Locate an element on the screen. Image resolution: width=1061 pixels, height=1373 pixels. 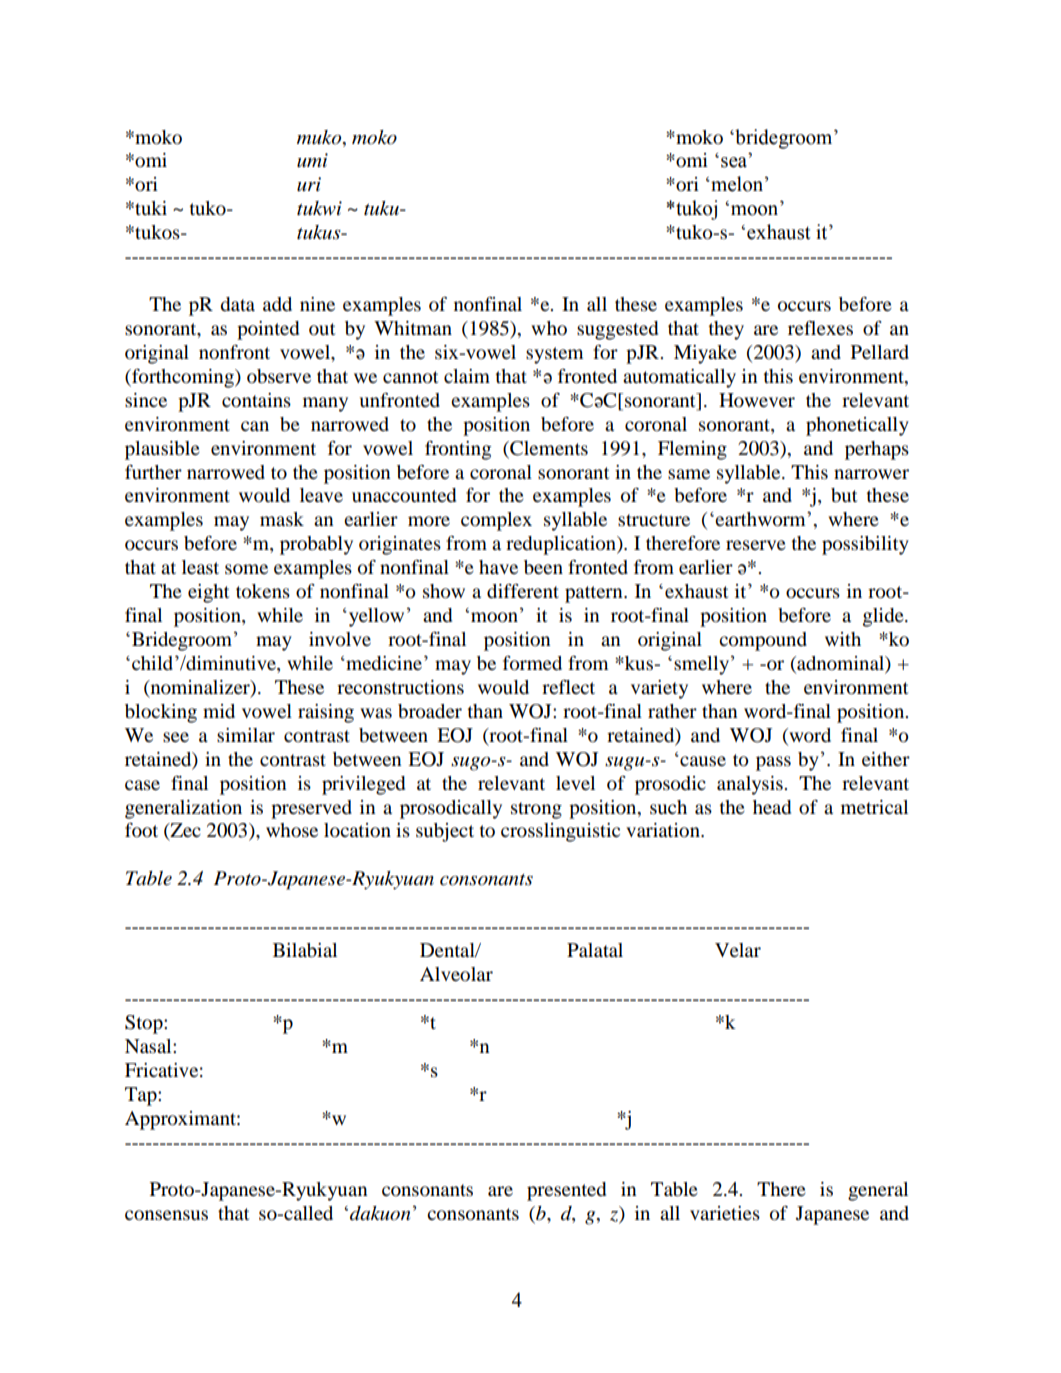
presented is located at coordinates (566, 1191).
